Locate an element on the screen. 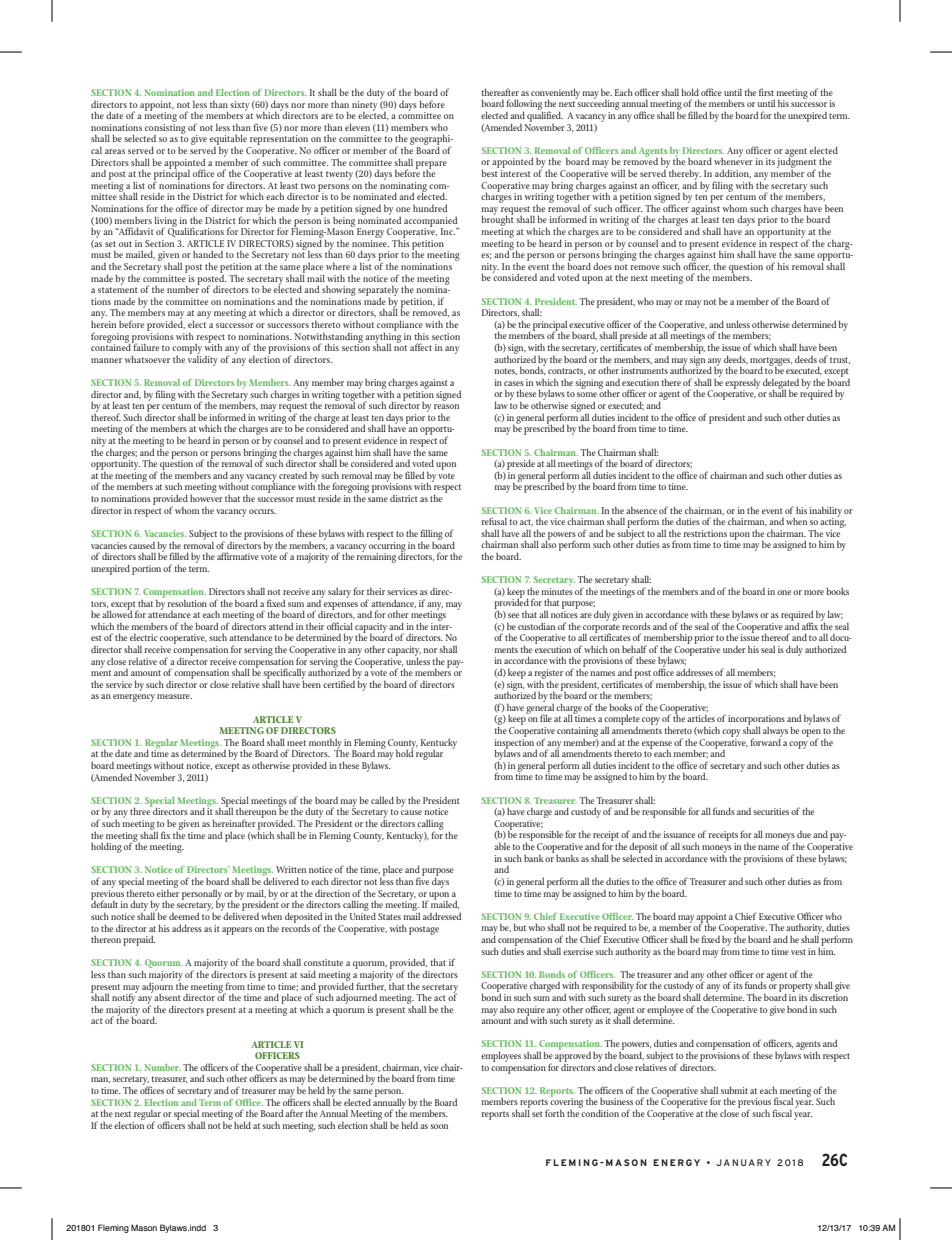 The height and width of the screenshot is (1240, 952). under is located at coordinates (734, 649).
